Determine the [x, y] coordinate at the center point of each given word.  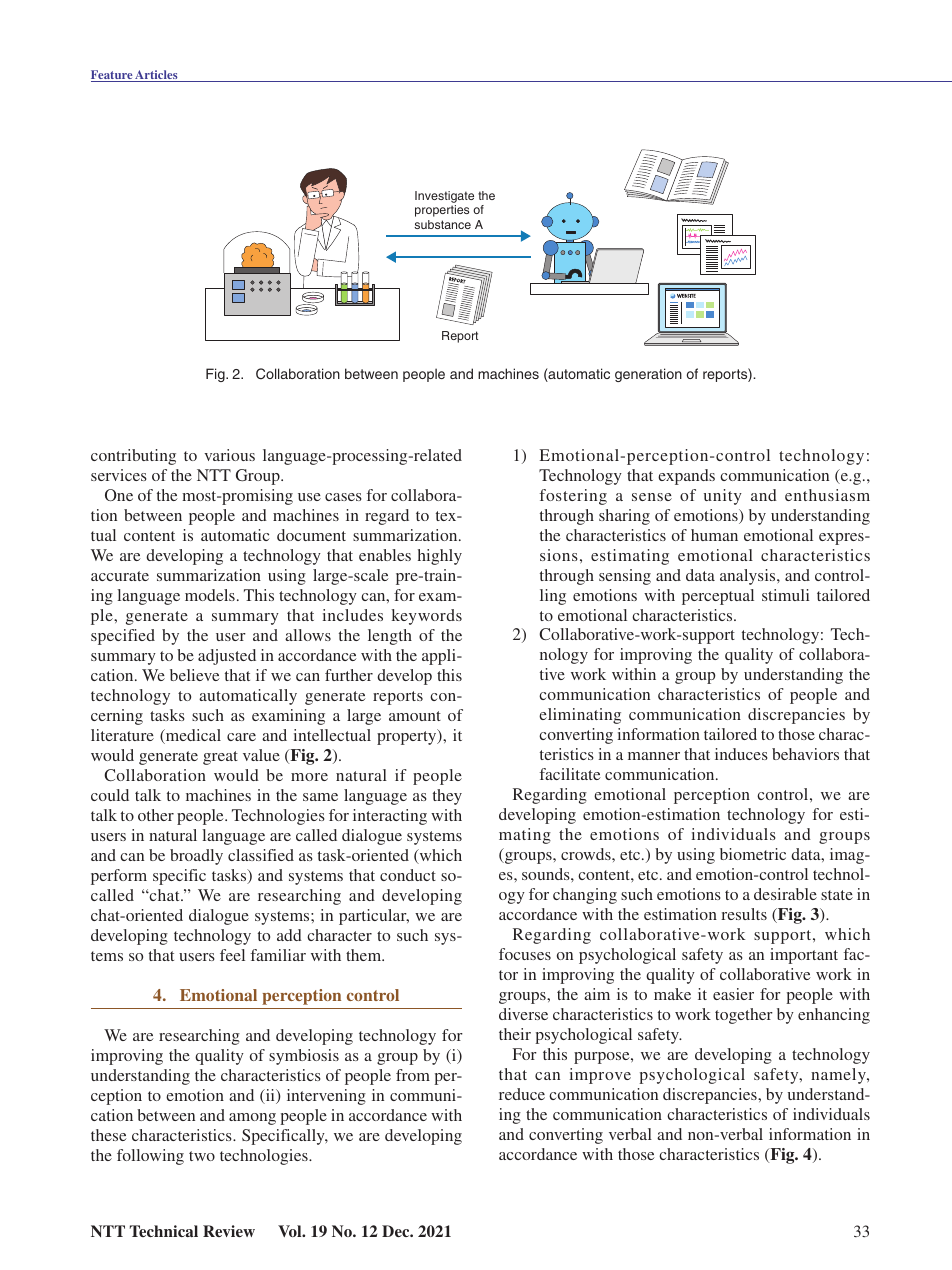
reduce [522, 1094]
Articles [156, 76]
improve [600, 1076]
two [202, 1156]
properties [442, 211]
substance [442, 224]
